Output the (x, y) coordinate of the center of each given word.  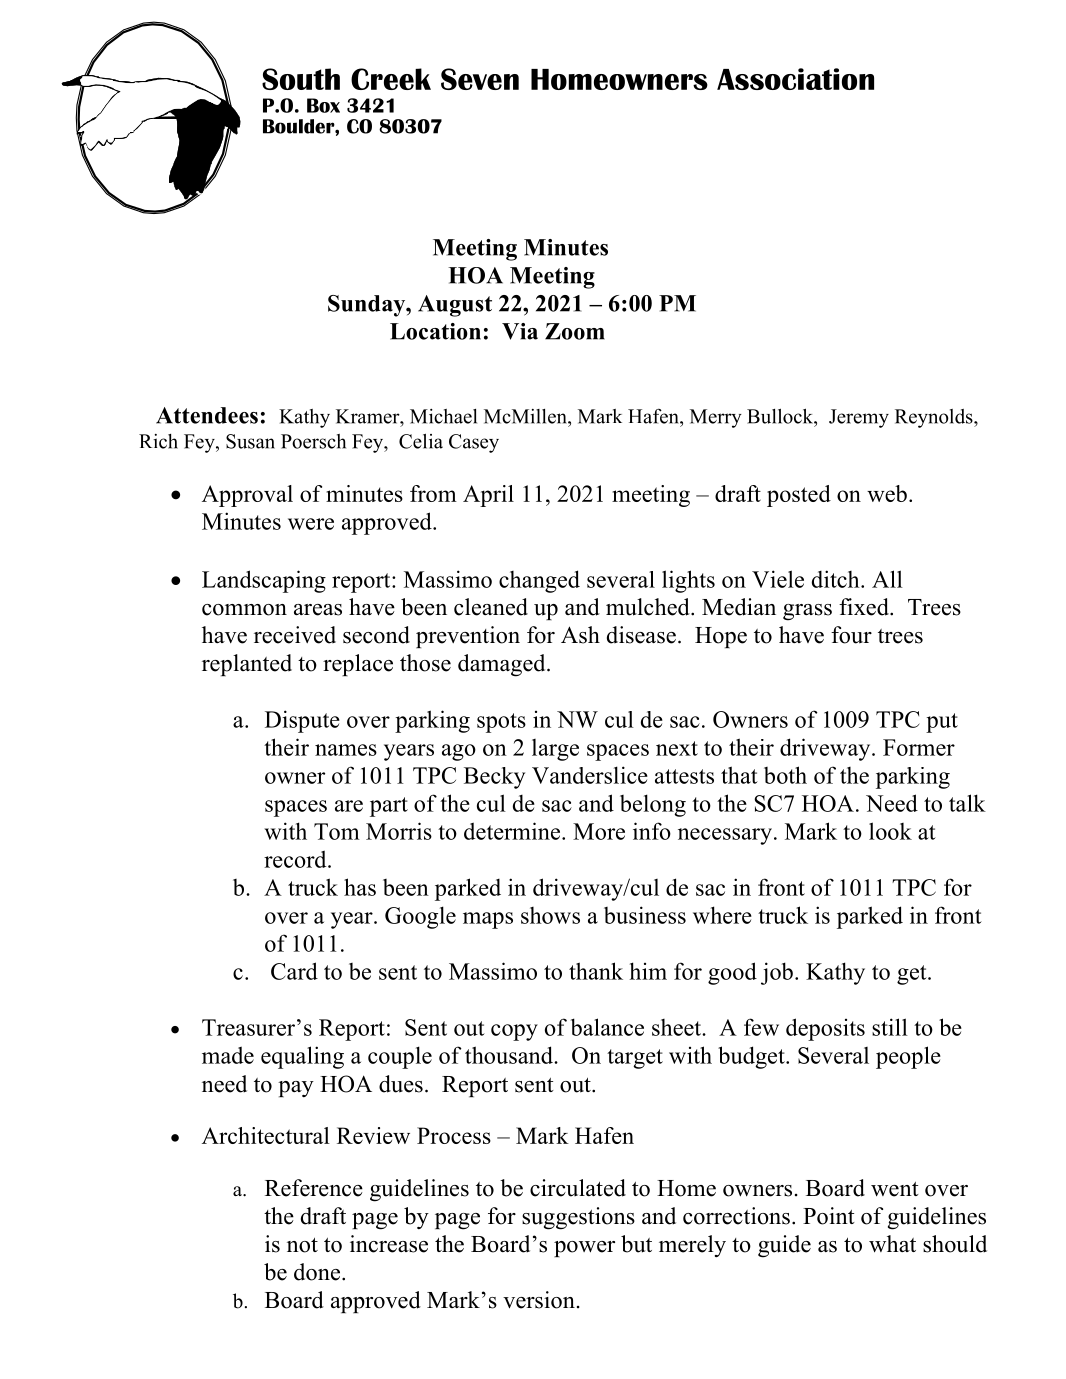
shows (550, 915)
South (301, 79)
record (296, 859)
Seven (480, 79)
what (892, 1243)
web (887, 493)
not (302, 1245)
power (584, 1249)
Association (795, 79)
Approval (247, 496)
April (488, 496)
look (890, 831)
